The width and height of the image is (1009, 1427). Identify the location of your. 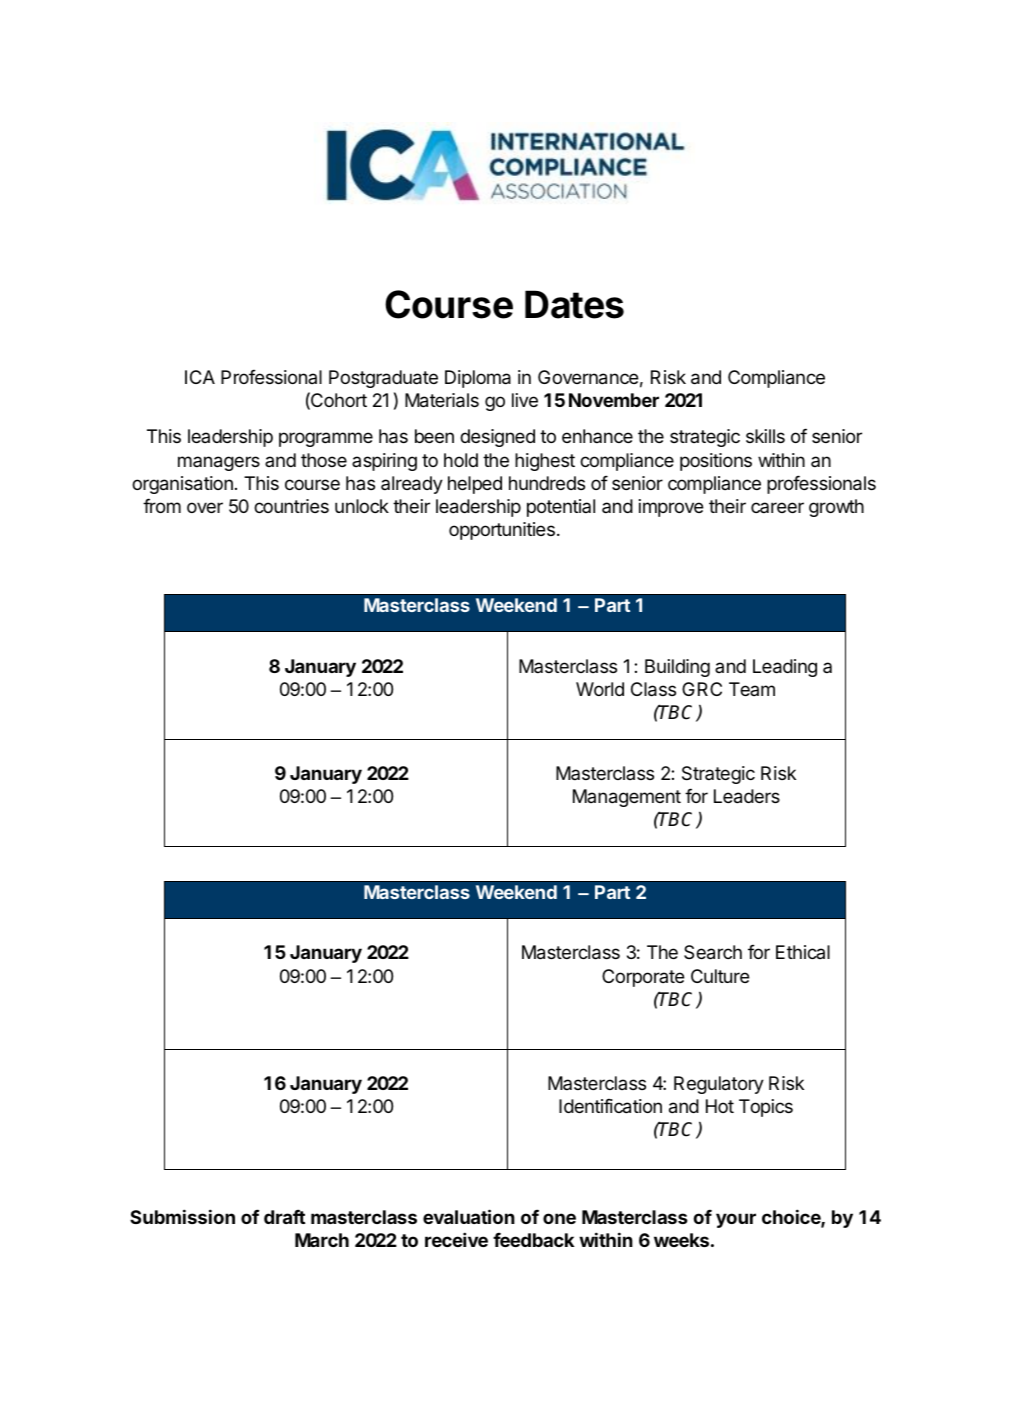
(736, 1220).
